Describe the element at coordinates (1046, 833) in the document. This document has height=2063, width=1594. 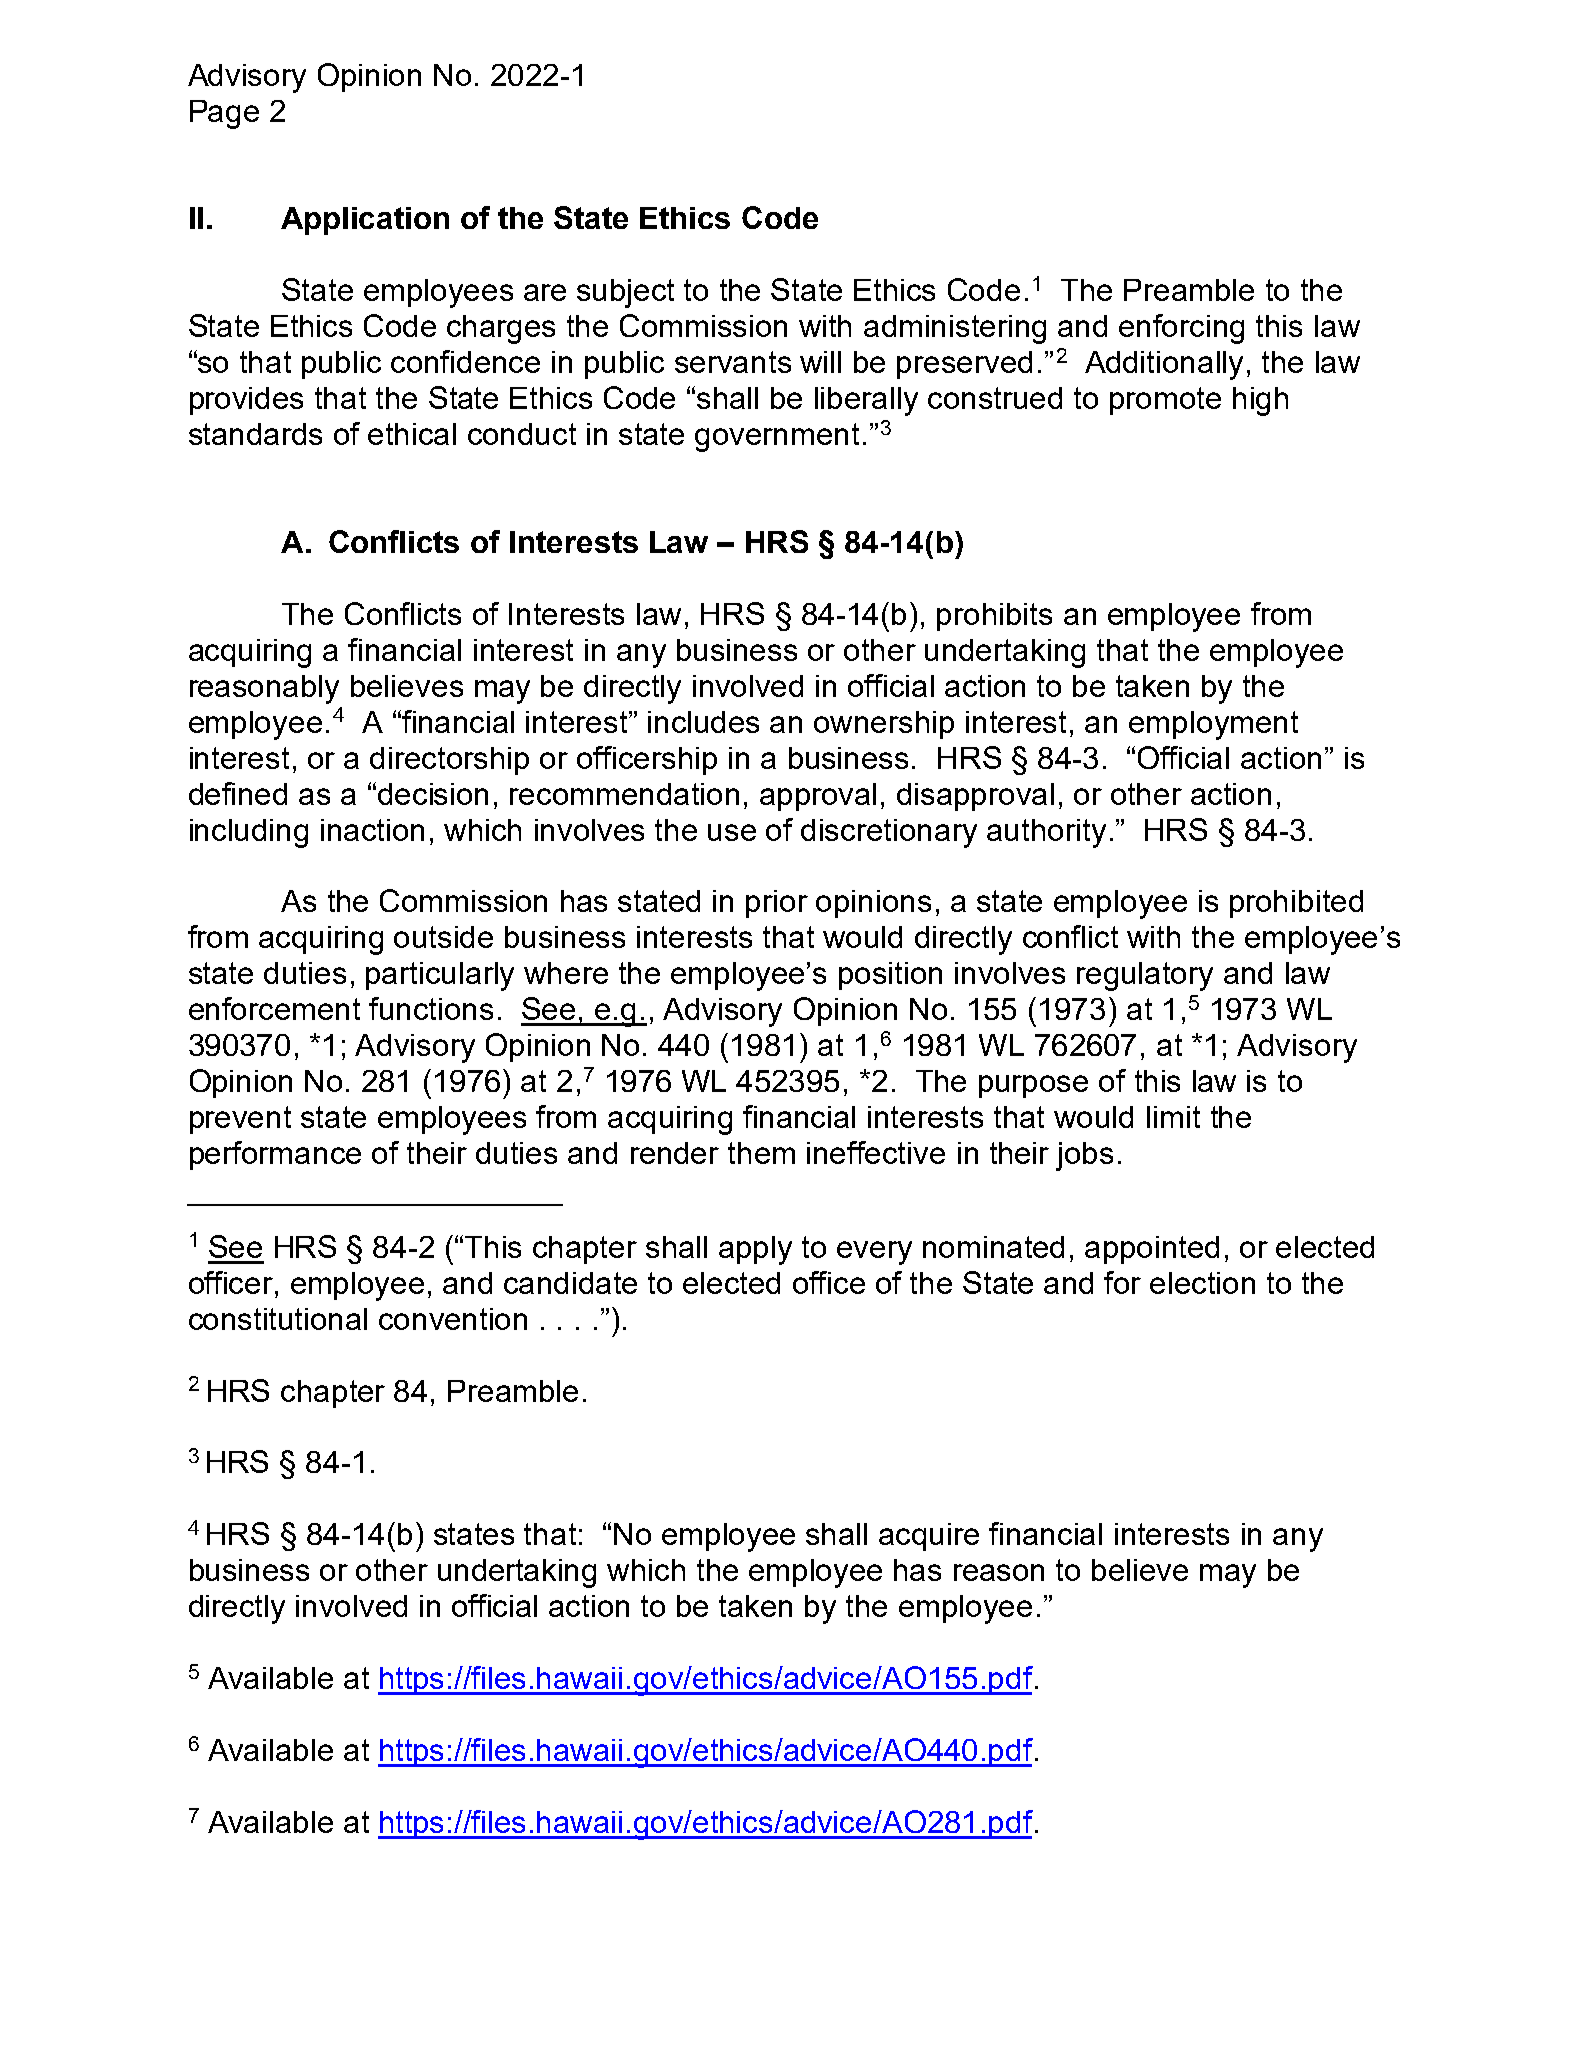
I see `authority` at that location.
